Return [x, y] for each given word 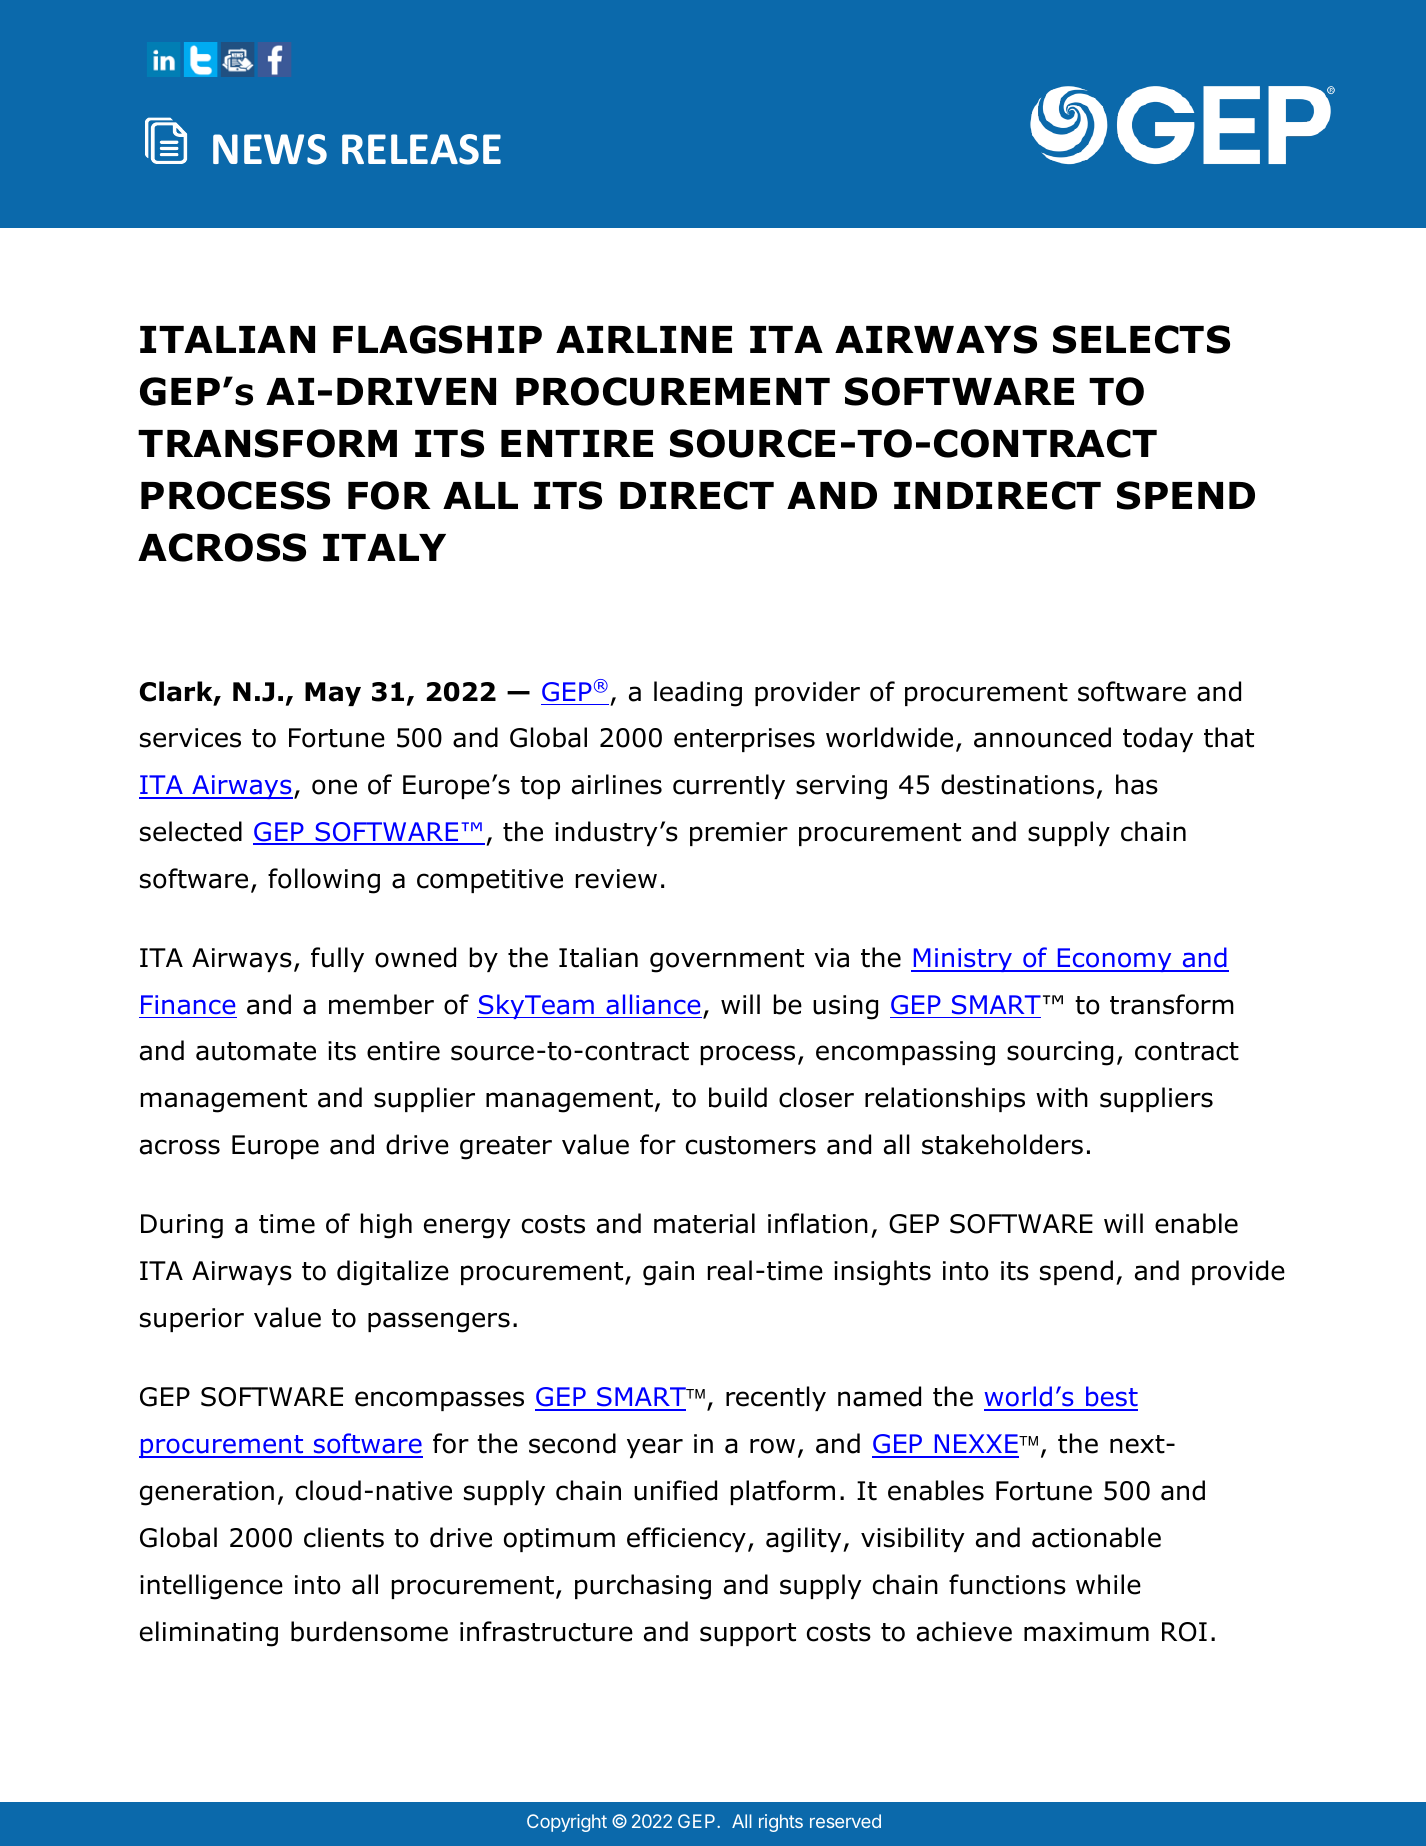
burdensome [369, 1631]
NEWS [270, 149]
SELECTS [1141, 339]
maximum [1086, 1632]
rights [781, 1823]
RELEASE [421, 149]
